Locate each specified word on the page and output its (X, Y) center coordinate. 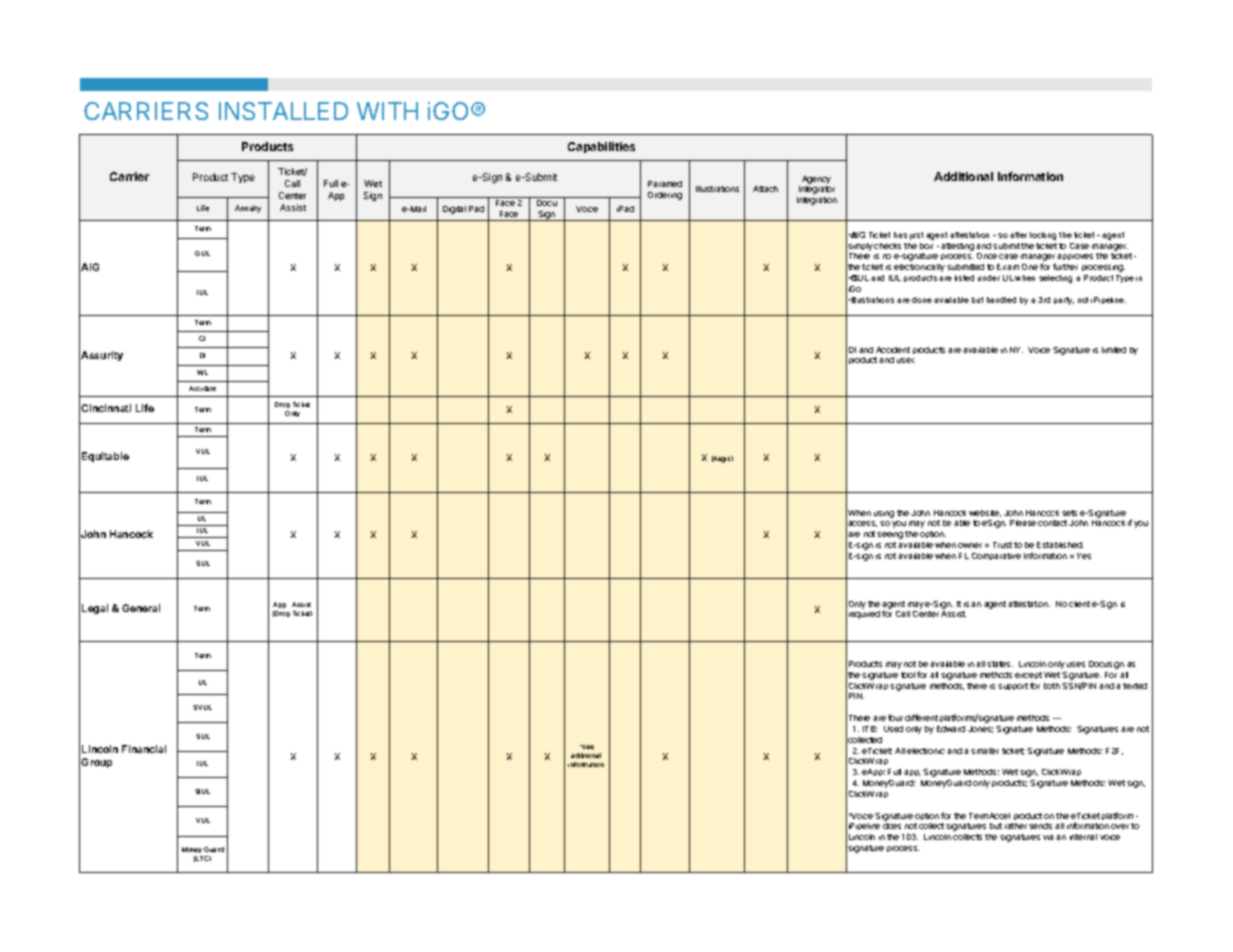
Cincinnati (106, 408)
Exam (1008, 267)
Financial (144, 749)
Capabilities (601, 147)
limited (1114, 350)
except (1028, 677)
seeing (890, 535)
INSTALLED (283, 111)
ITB (870, 729)
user (906, 360)
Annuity (248, 209)
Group (96, 763)
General (141, 608)
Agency (816, 180)
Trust (1002, 545)
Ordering (665, 196)
